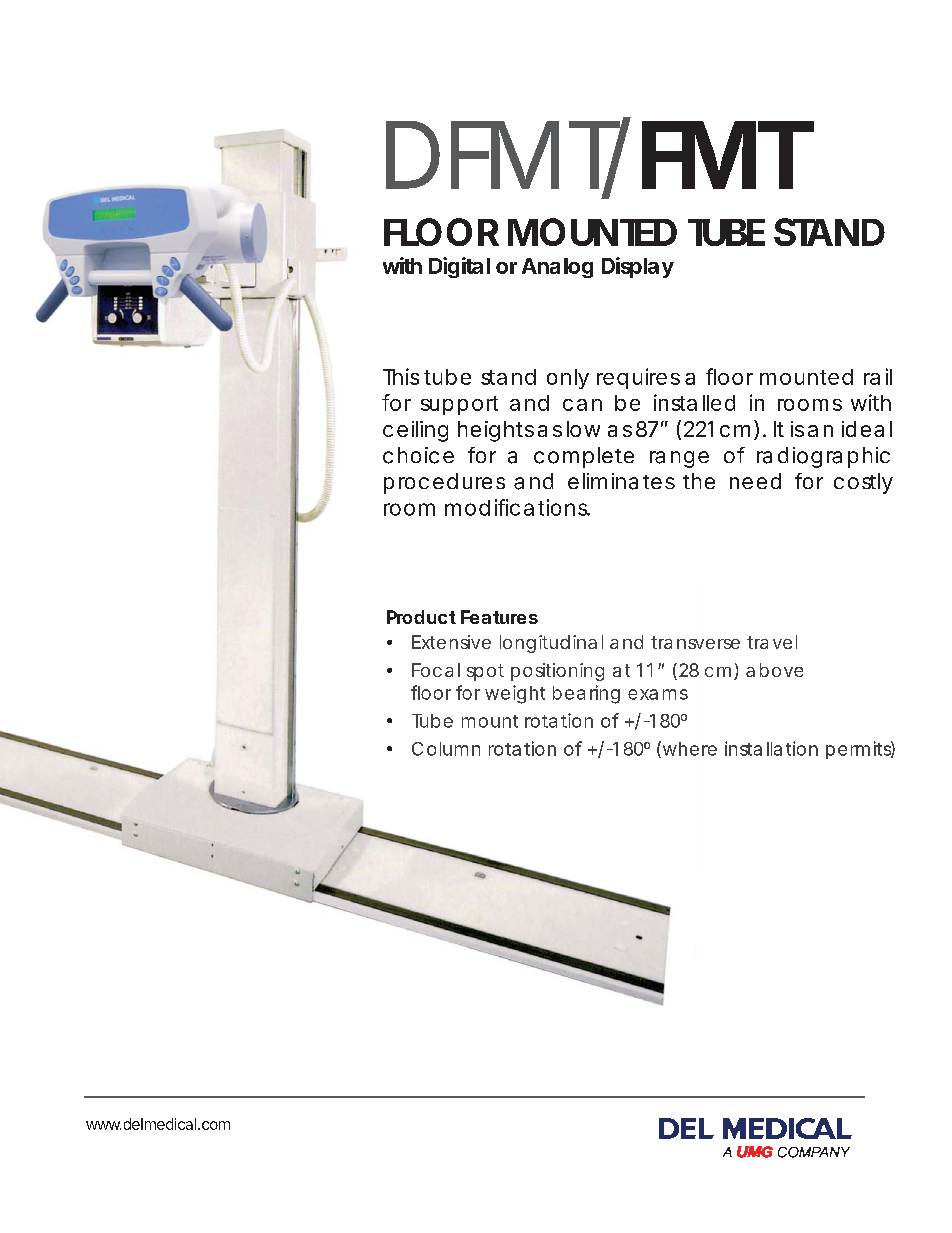 The width and height of the page is (952, 1233). Describe the element at coordinates (621, 481) in the page. I see `eliminates` at that location.
